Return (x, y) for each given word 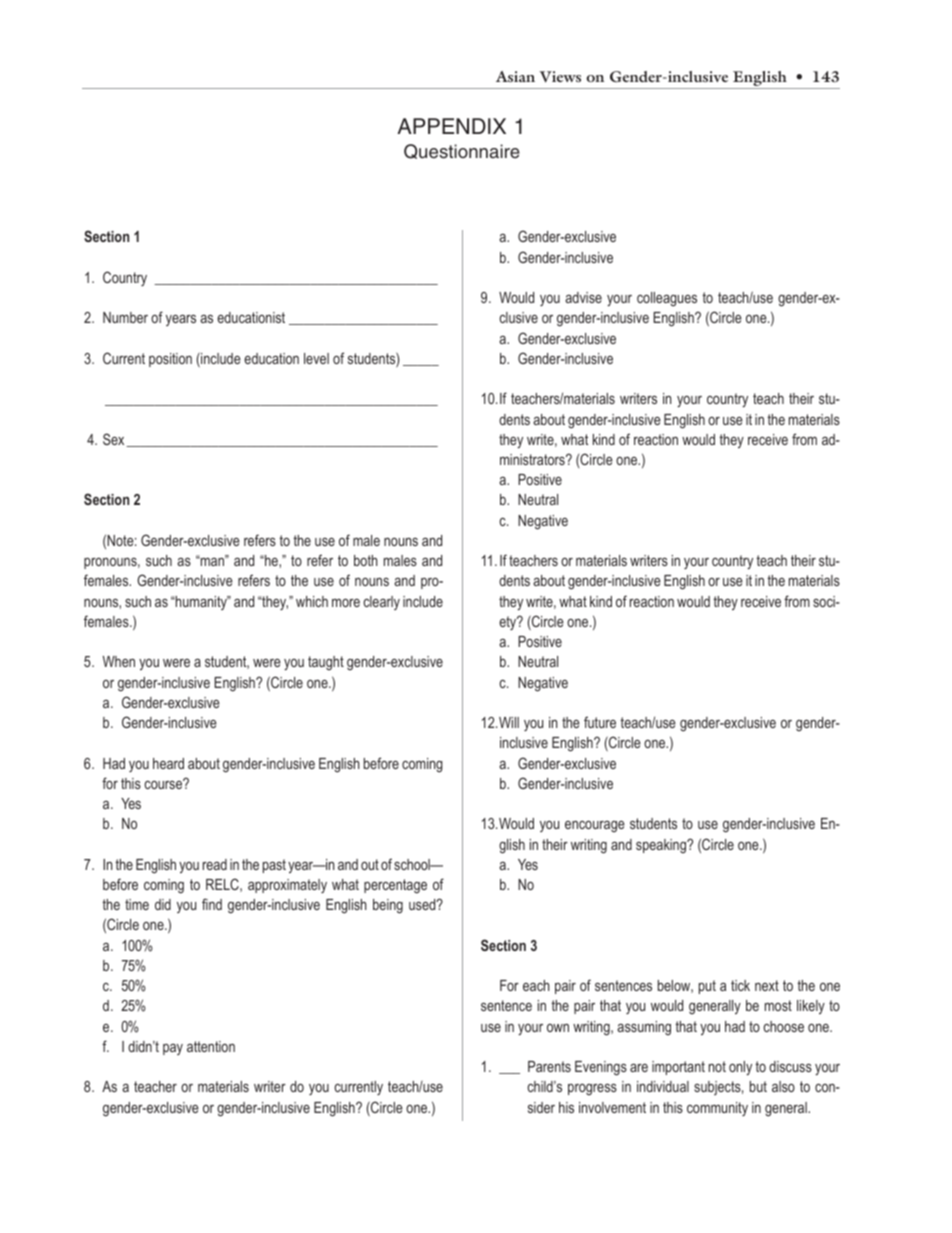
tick (740, 985)
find (212, 904)
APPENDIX (451, 126)
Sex (115, 440)
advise (583, 297)
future (600, 722)
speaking (662, 846)
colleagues (667, 299)
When (119, 661)
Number (125, 317)
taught (326, 663)
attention (211, 1046)
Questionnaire (462, 151)
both (366, 560)
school (413, 864)
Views (560, 77)
